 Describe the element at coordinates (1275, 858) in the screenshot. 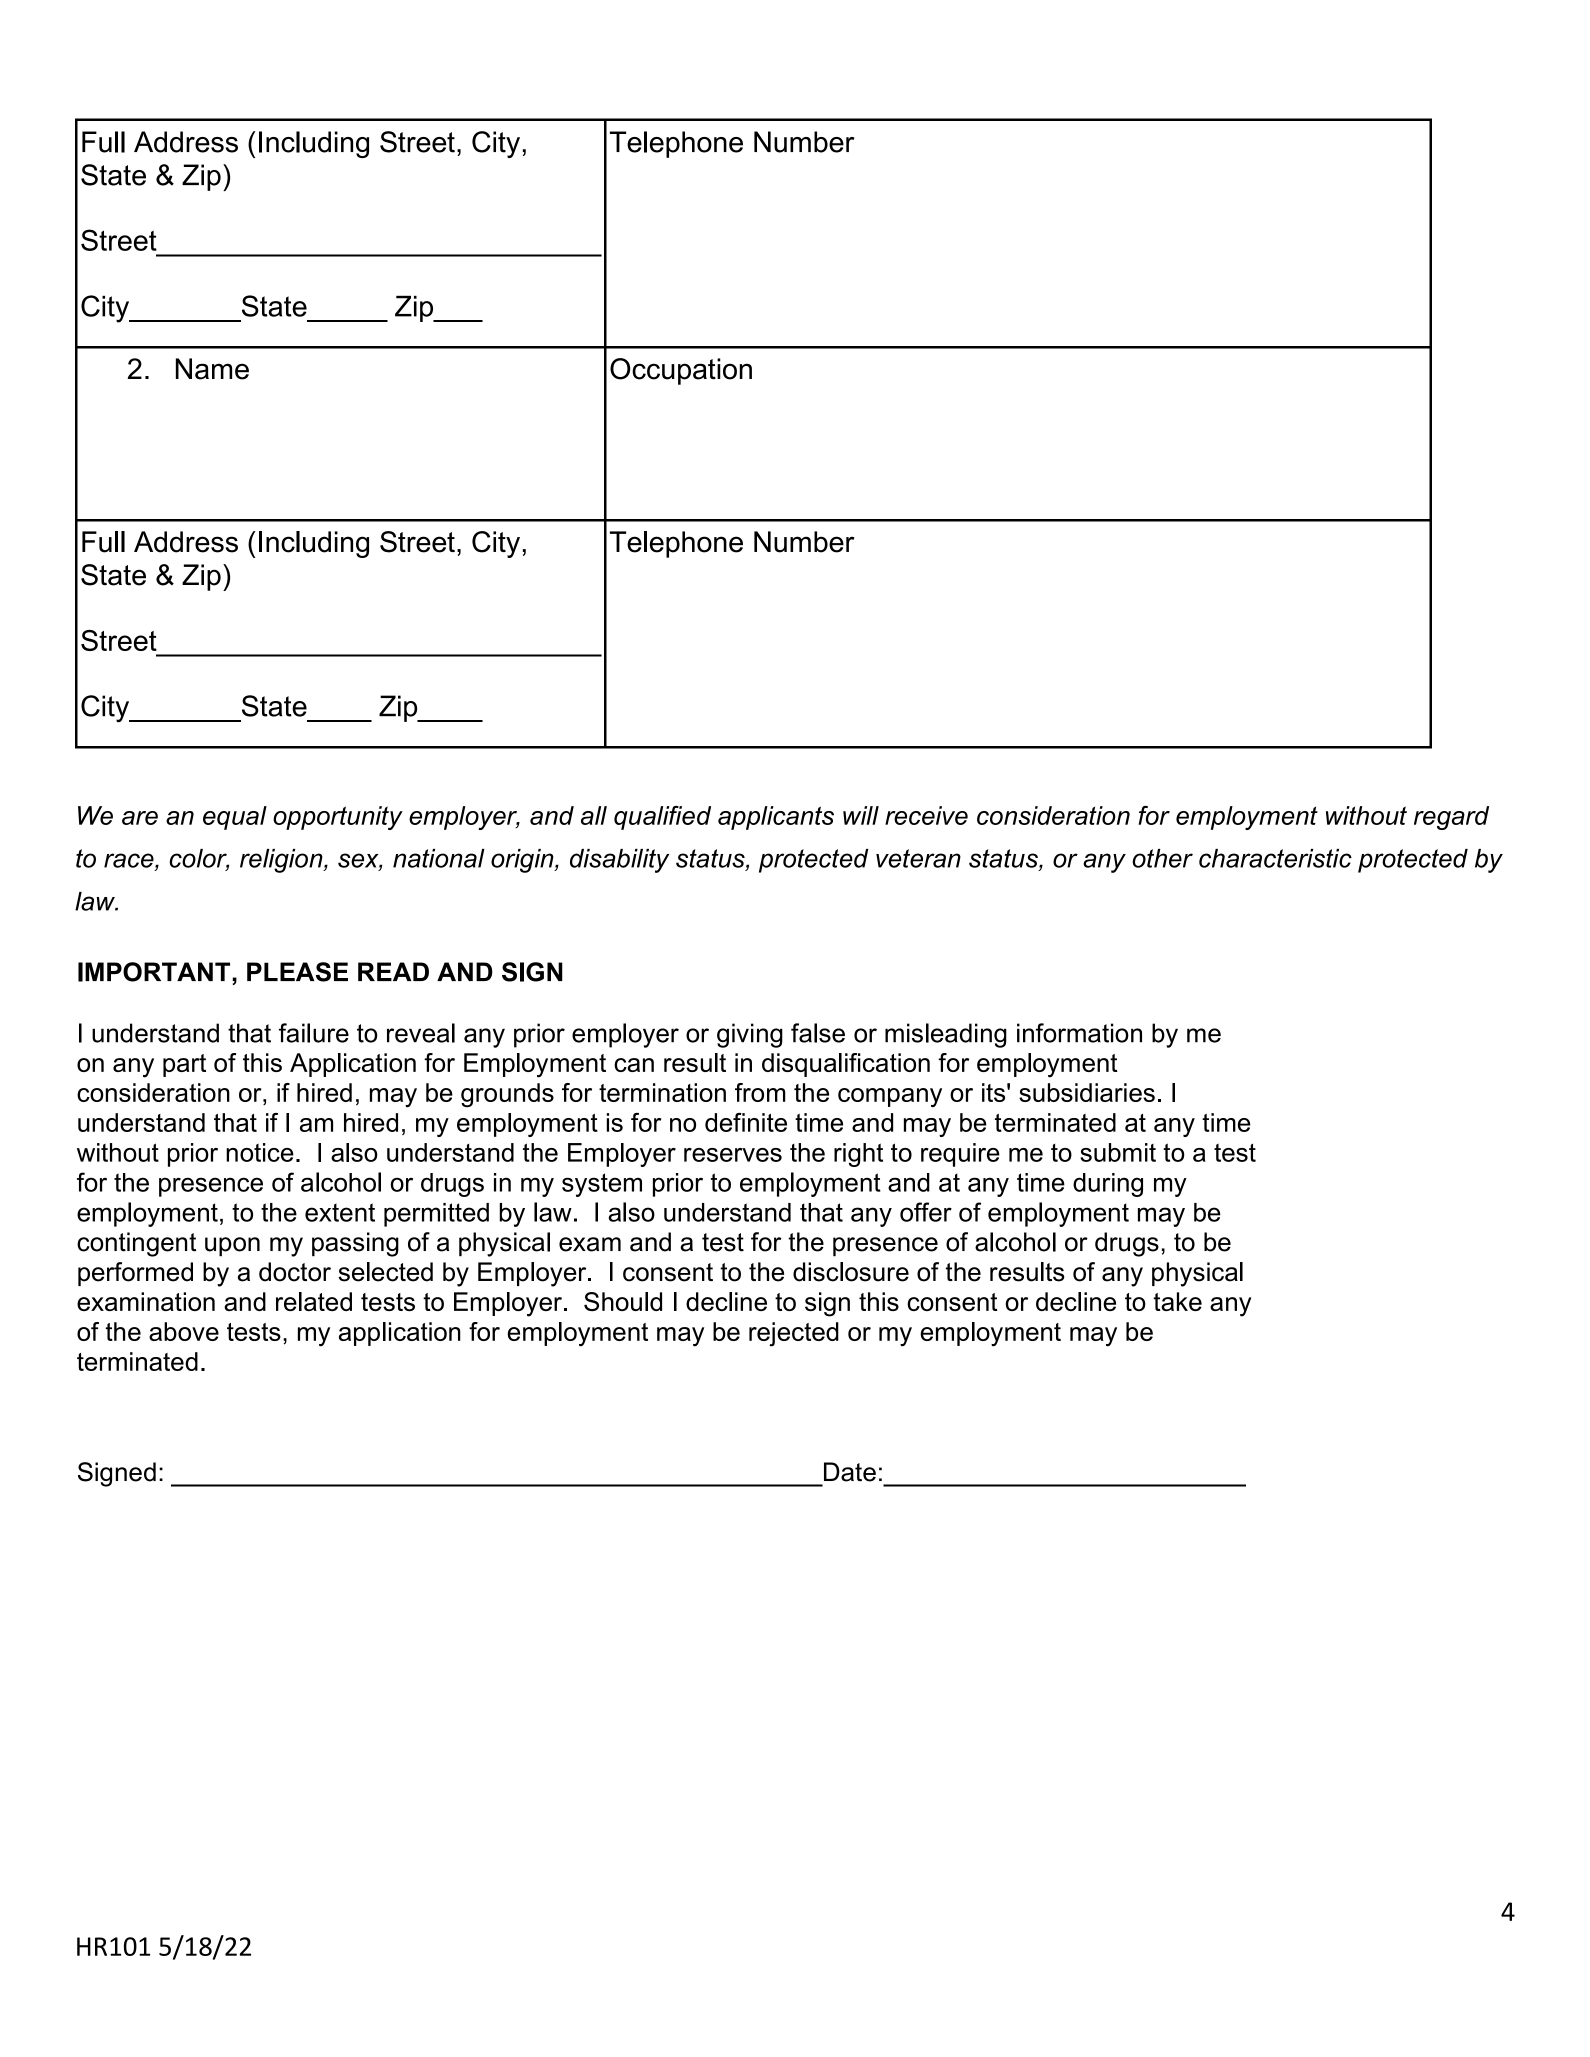

I see `characteristic` at that location.
